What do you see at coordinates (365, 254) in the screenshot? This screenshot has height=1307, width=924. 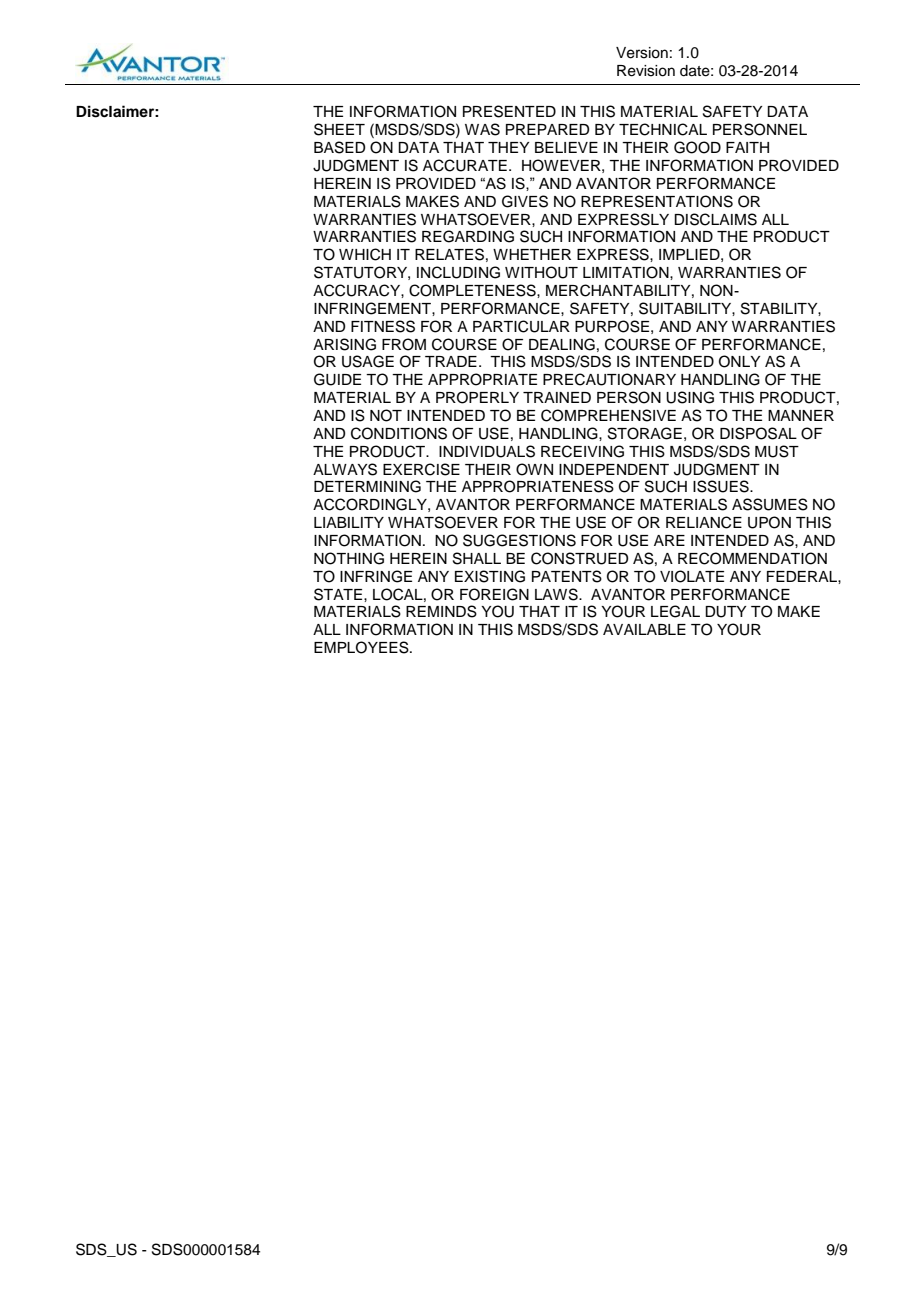 I see `WHICH` at bounding box center [365, 254].
